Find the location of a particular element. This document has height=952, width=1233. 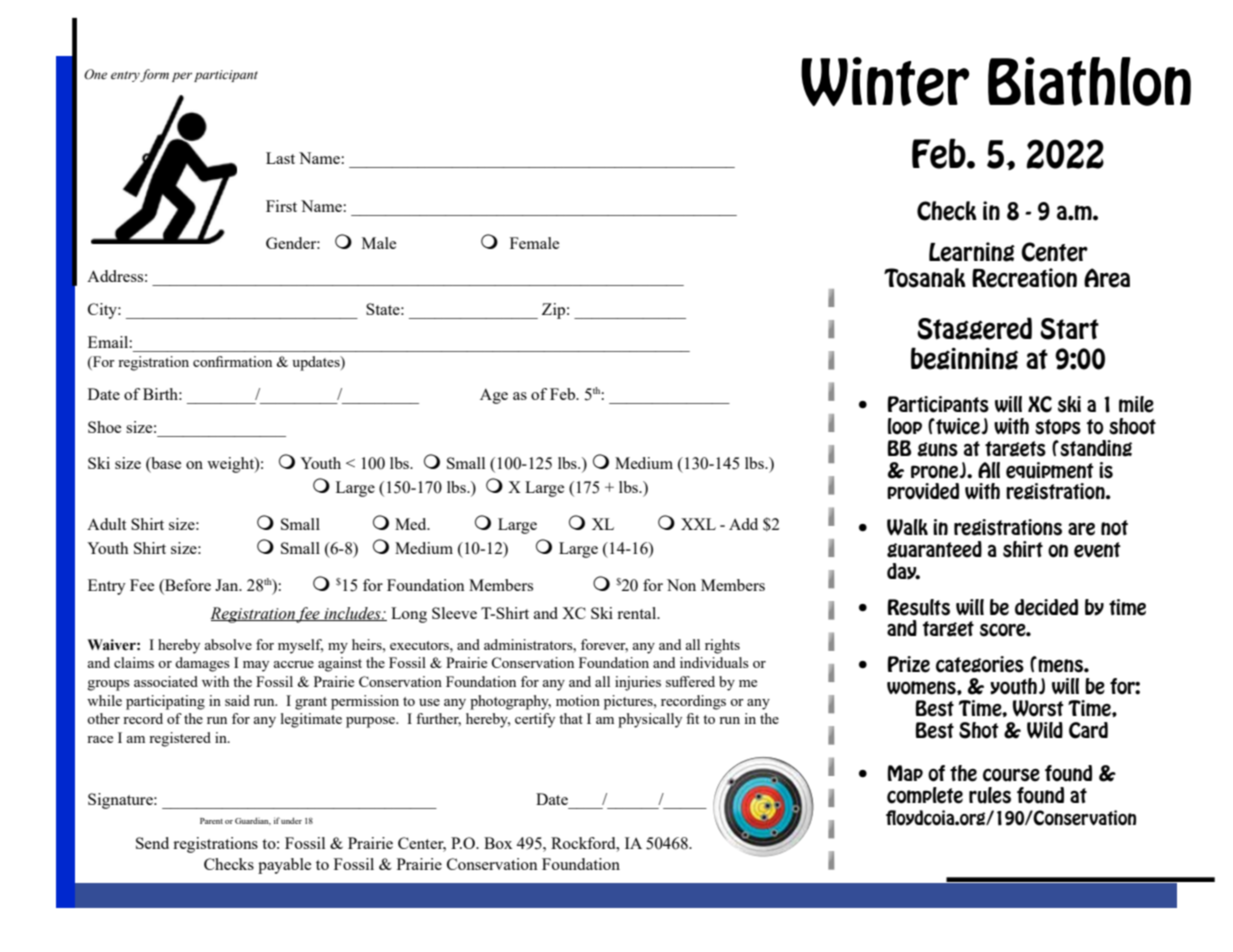

confirmation is located at coordinates (232, 361).
